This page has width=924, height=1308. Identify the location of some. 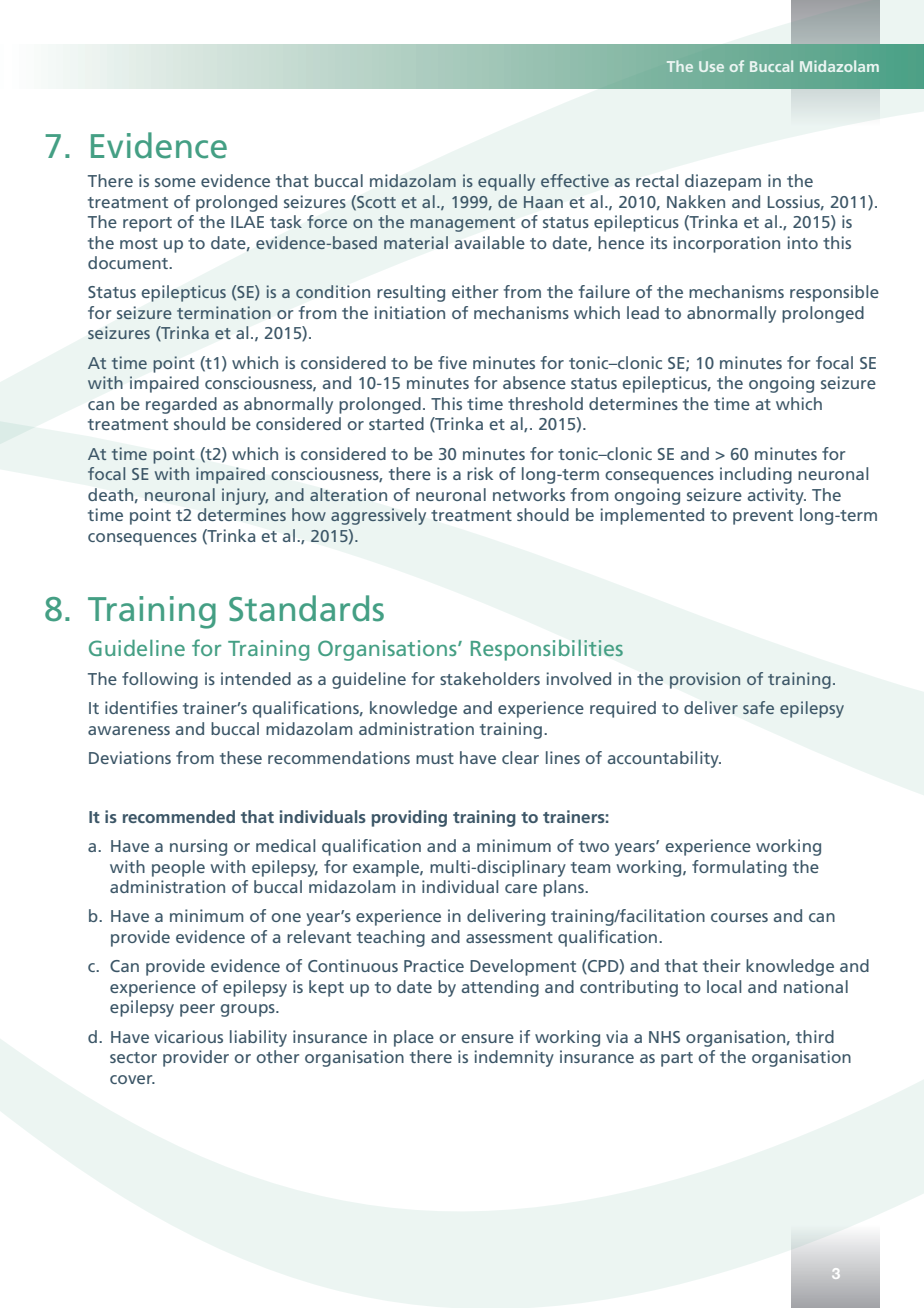
(175, 182).
